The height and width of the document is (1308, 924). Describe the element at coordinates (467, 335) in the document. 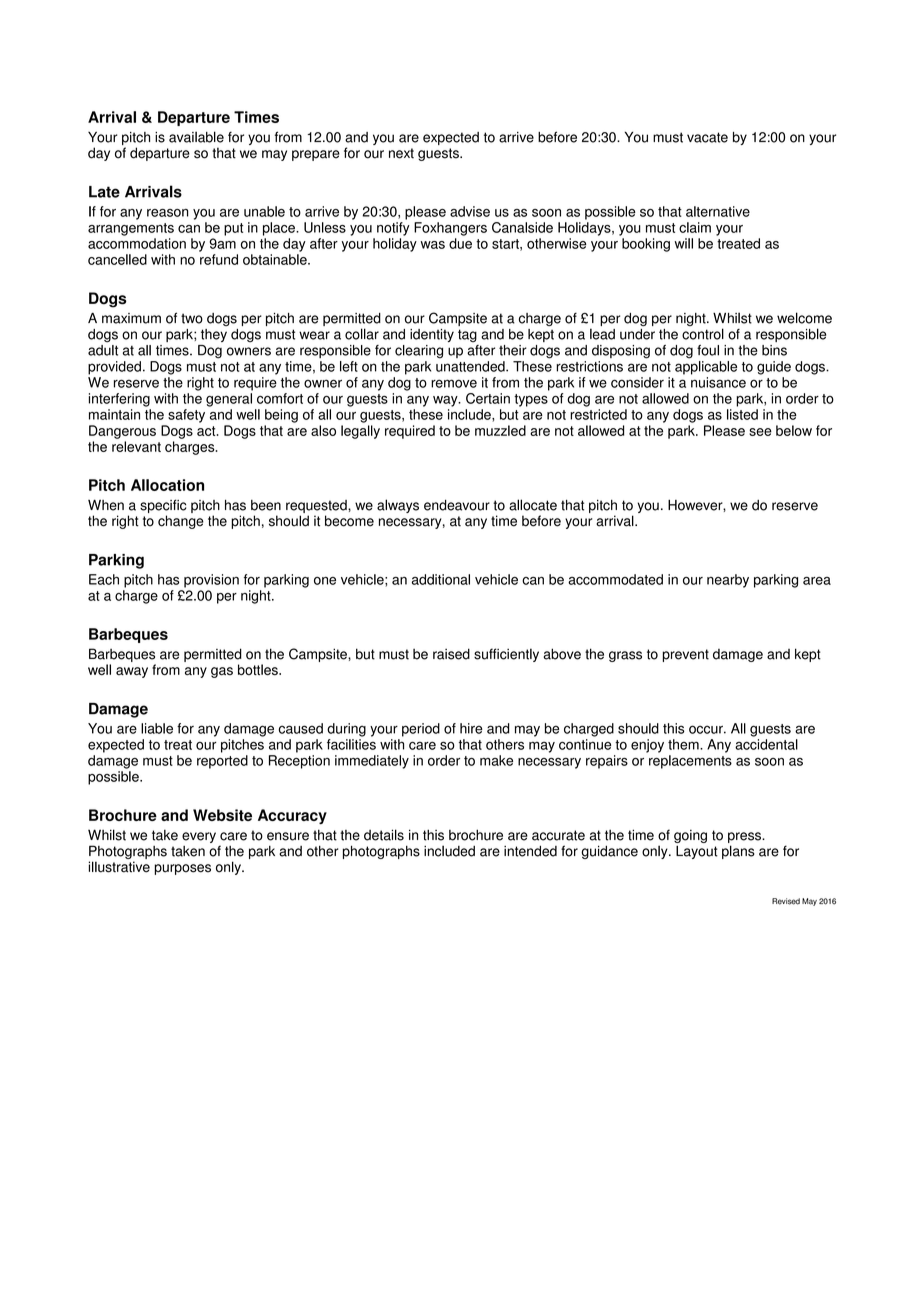

I see `tag` at that location.
